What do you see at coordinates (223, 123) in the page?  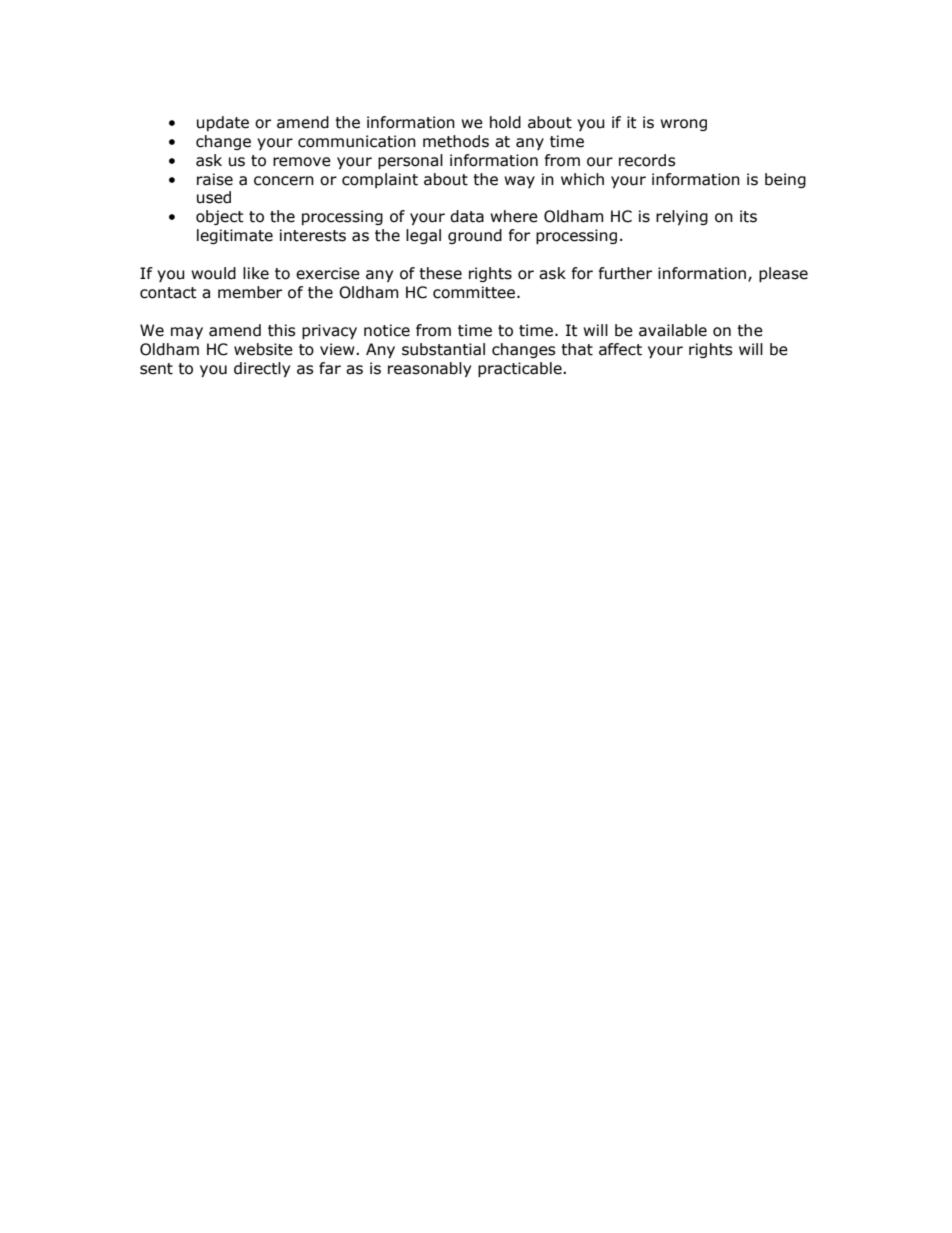 I see `update` at bounding box center [223, 123].
